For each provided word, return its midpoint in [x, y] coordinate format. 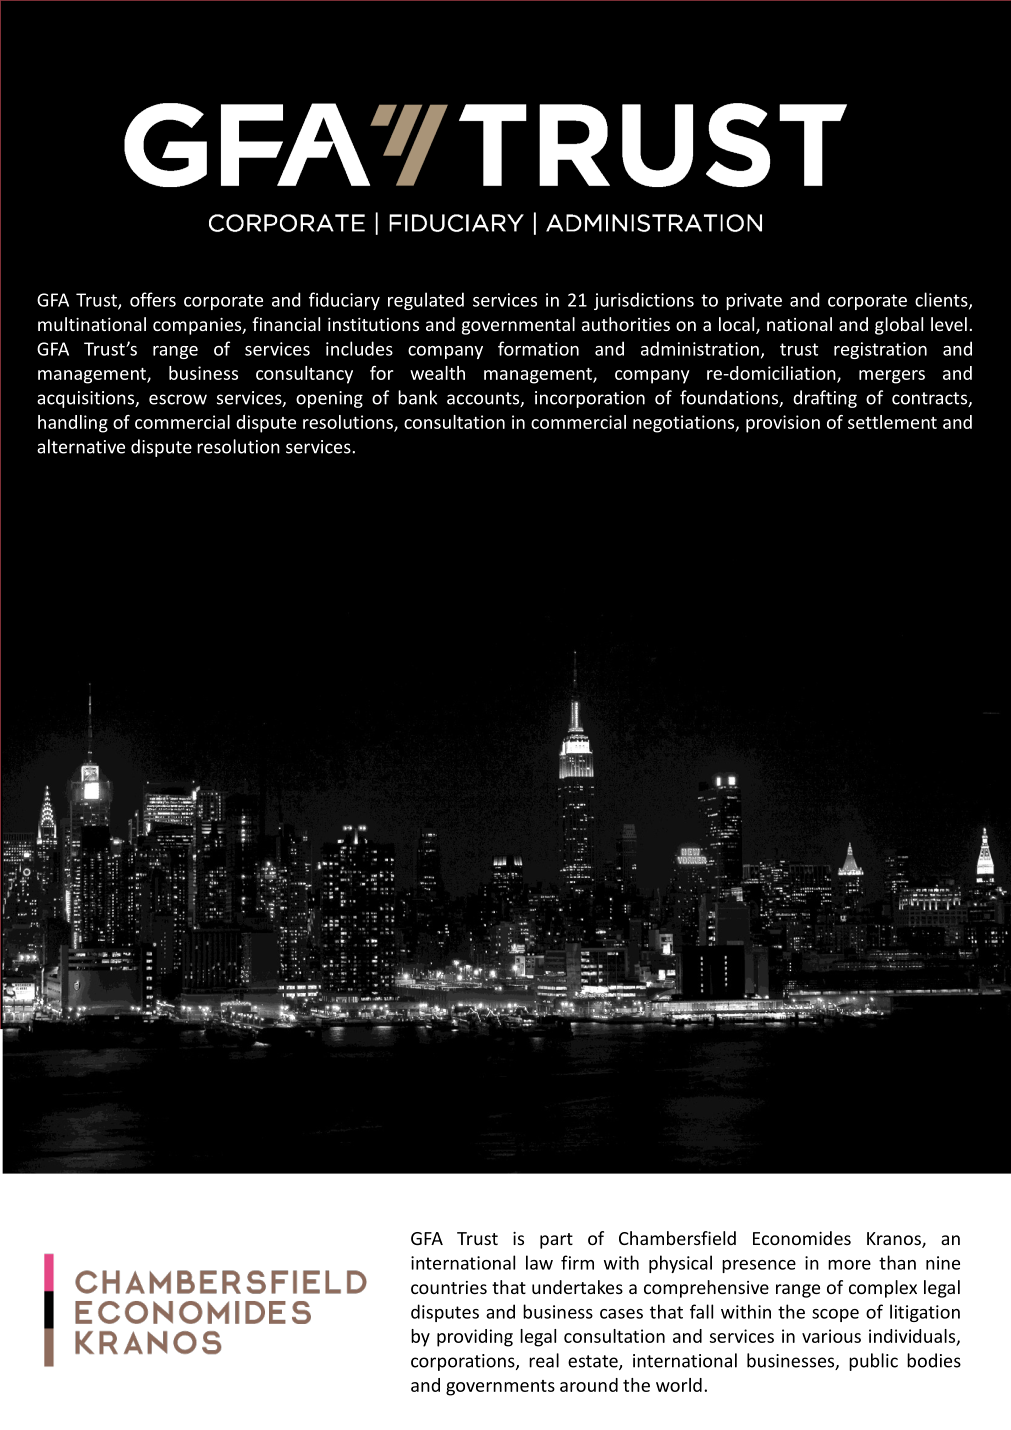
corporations [464, 1362]
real [544, 1360]
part [556, 1241]
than [897, 1262]
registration [880, 350]
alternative [81, 446]
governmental [518, 326]
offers [153, 299]
